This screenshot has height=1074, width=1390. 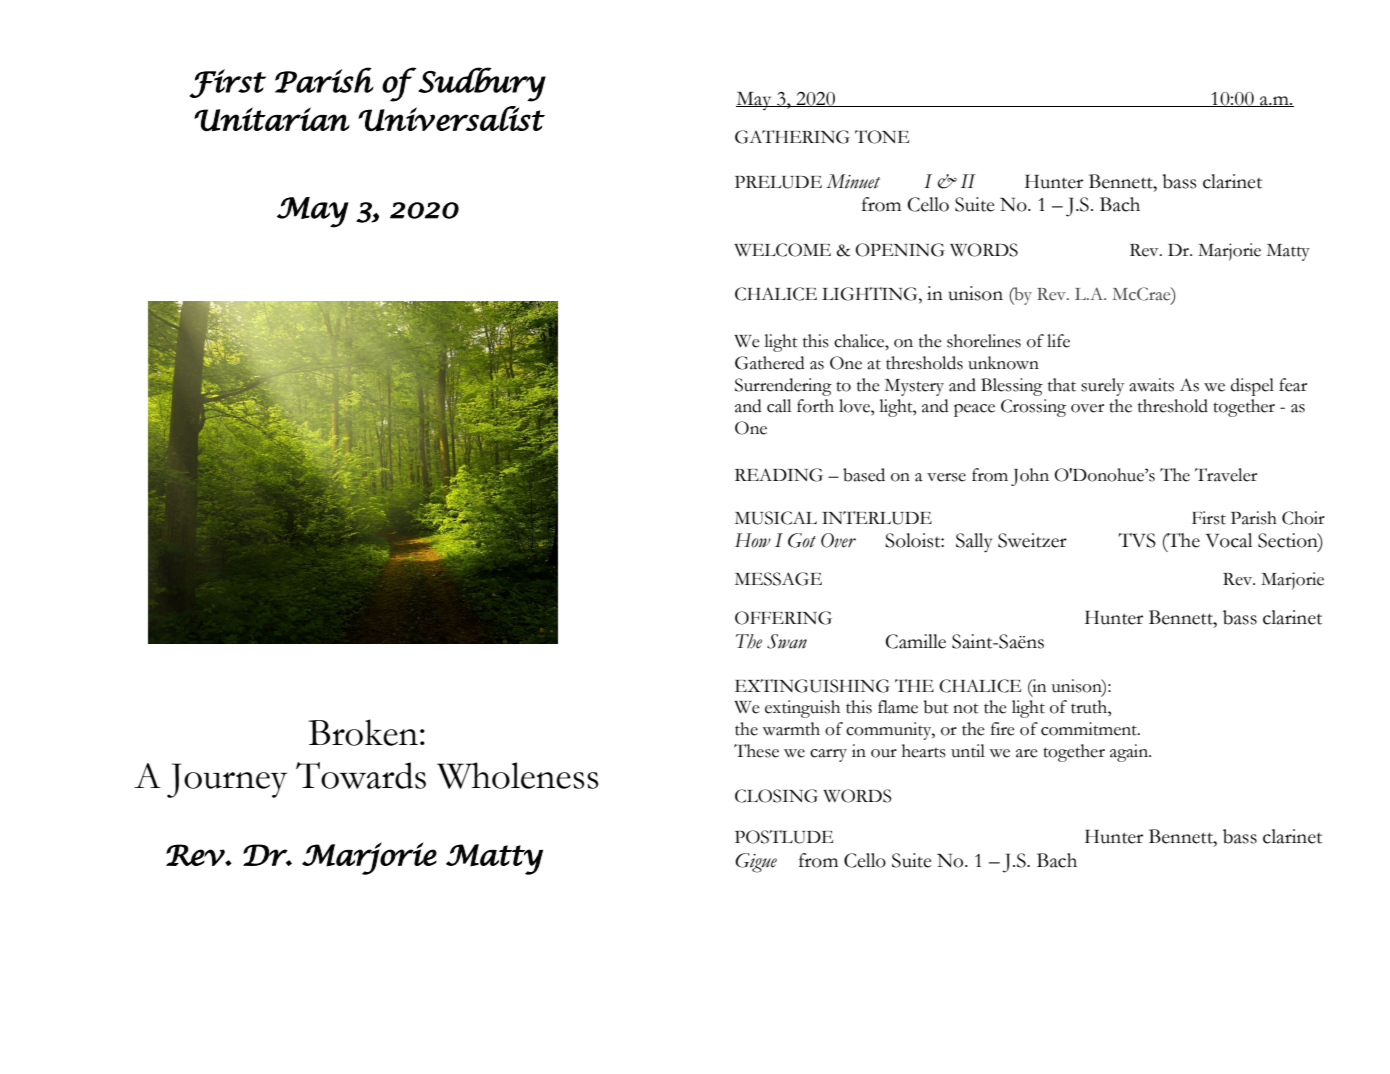 I want to click on CLOSING, so click(x=776, y=796).
